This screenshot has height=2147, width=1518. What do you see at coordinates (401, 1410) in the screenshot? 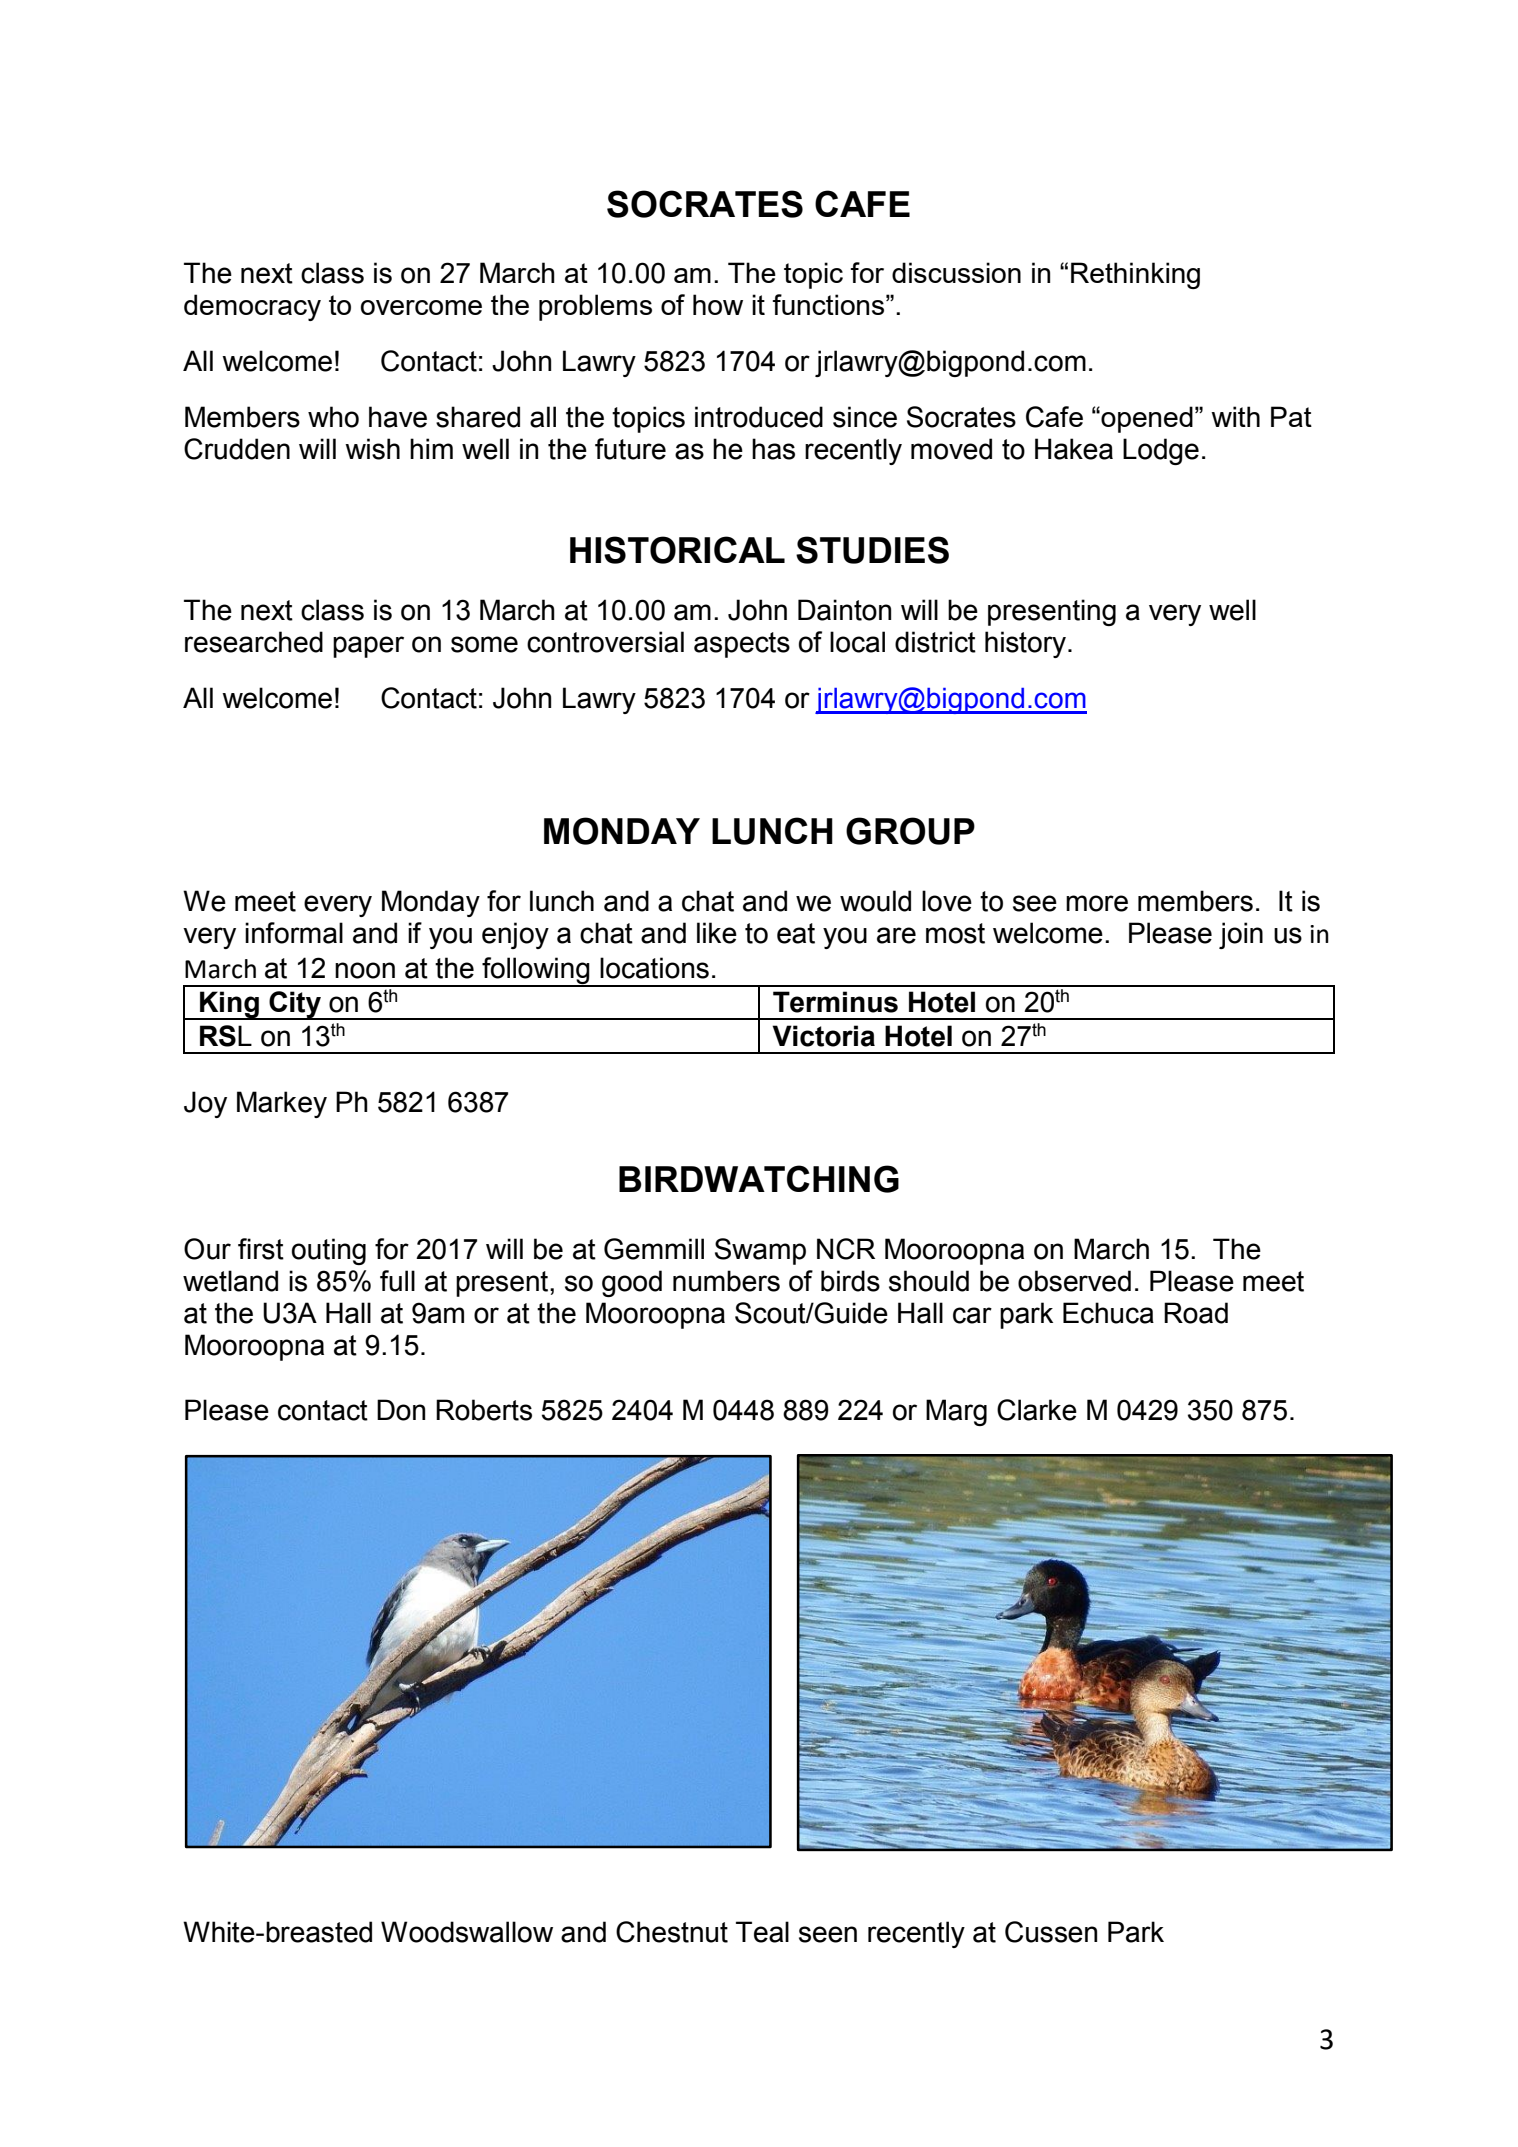
I see `Don` at bounding box center [401, 1410].
